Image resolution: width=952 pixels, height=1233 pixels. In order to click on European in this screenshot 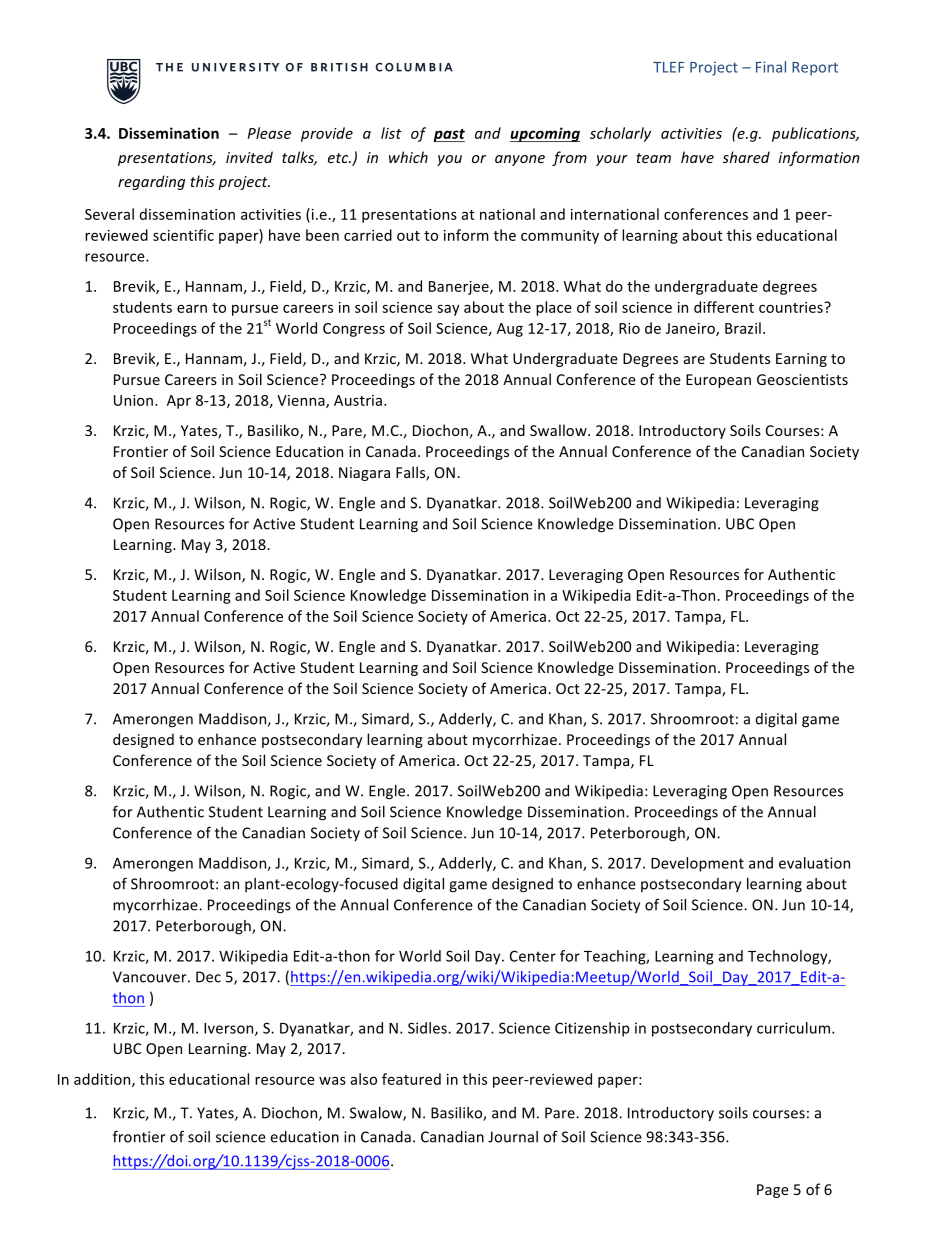, I will do `click(718, 381)`.
